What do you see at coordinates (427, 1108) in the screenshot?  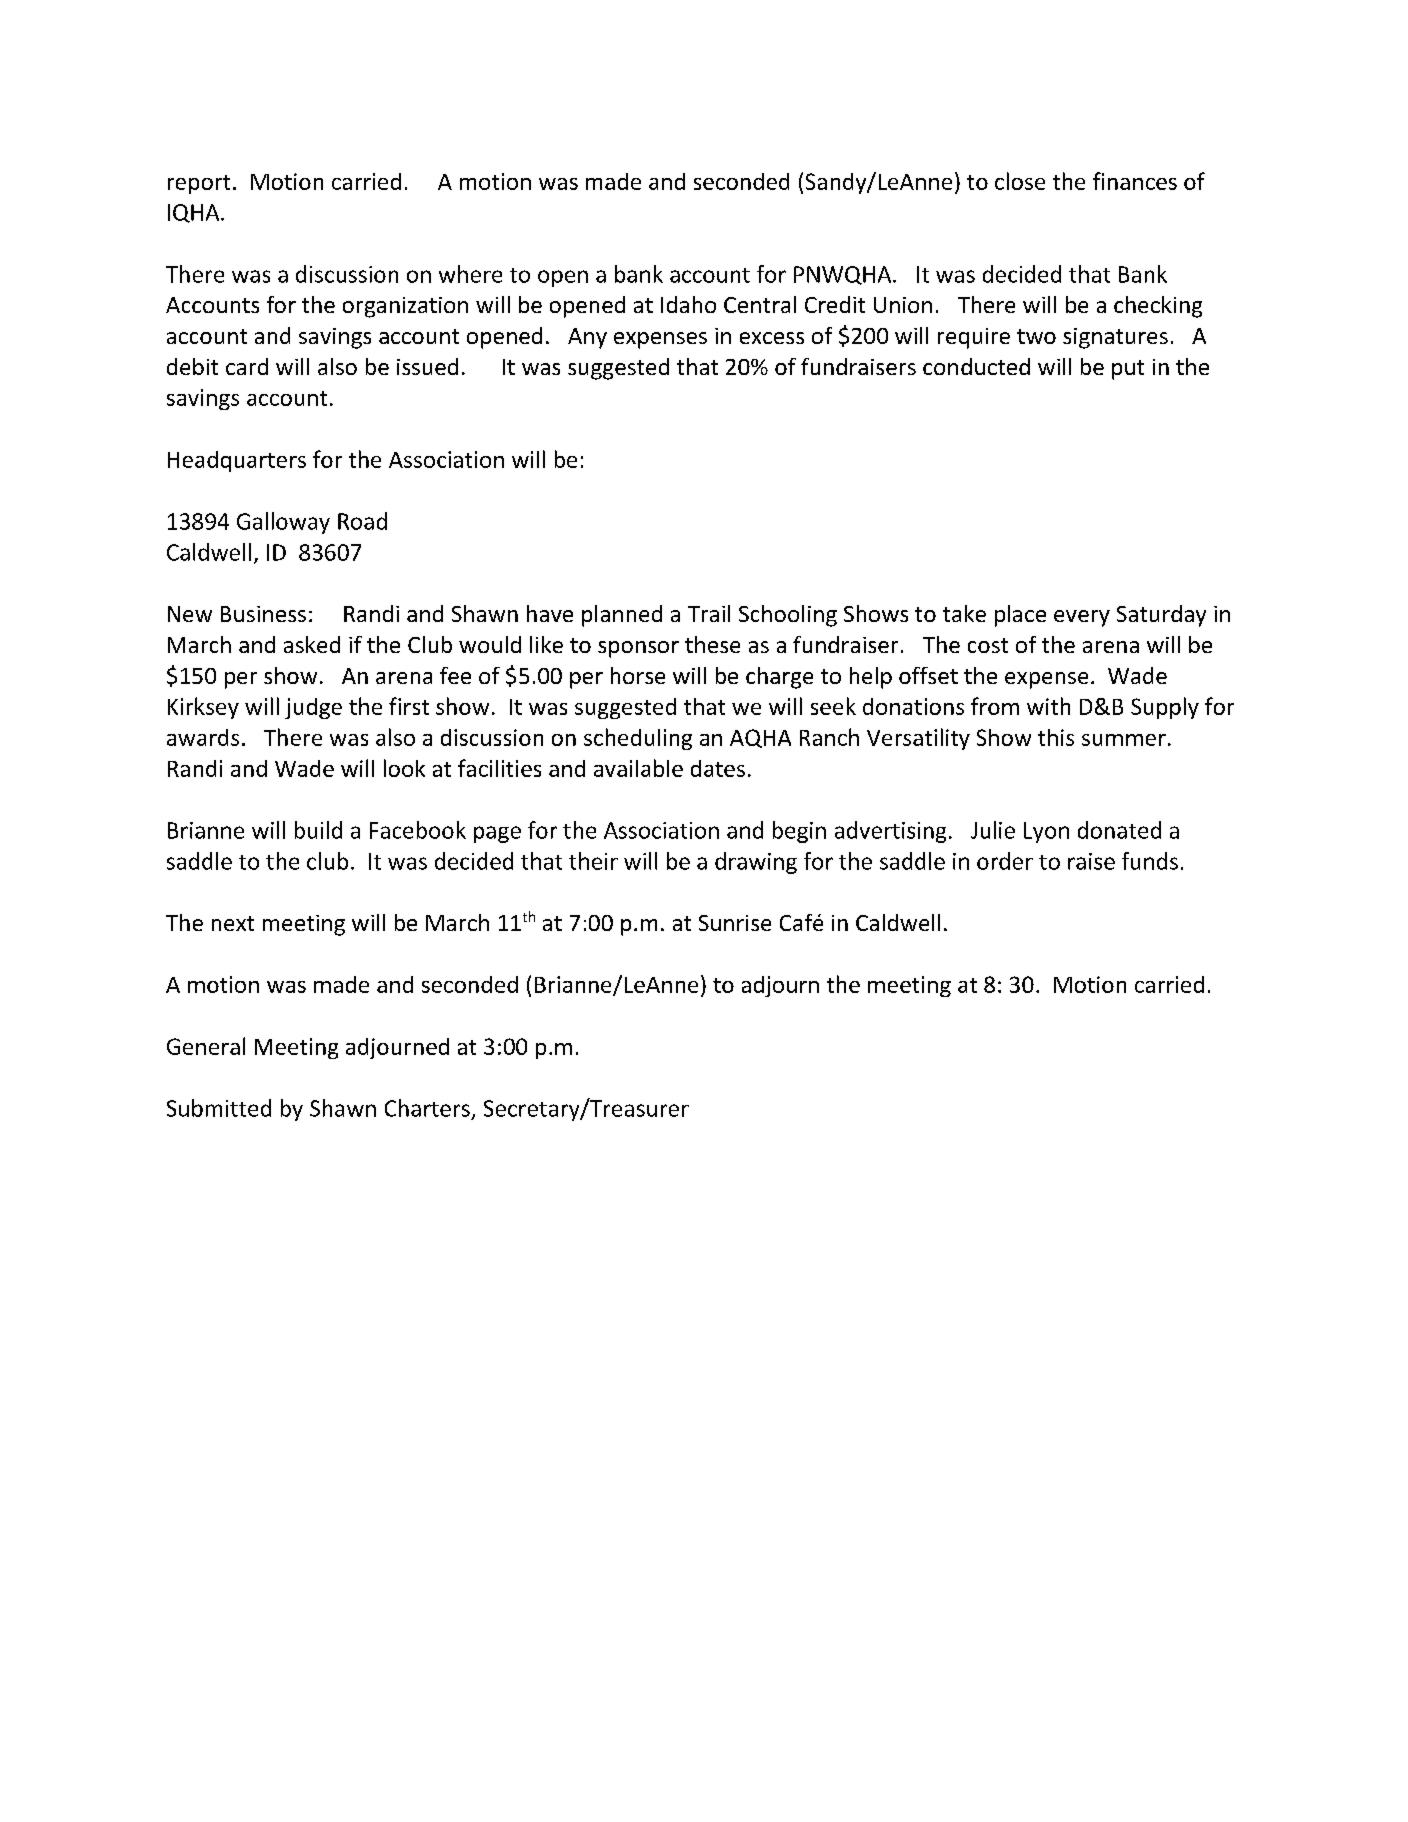 I see `Charters` at bounding box center [427, 1108].
